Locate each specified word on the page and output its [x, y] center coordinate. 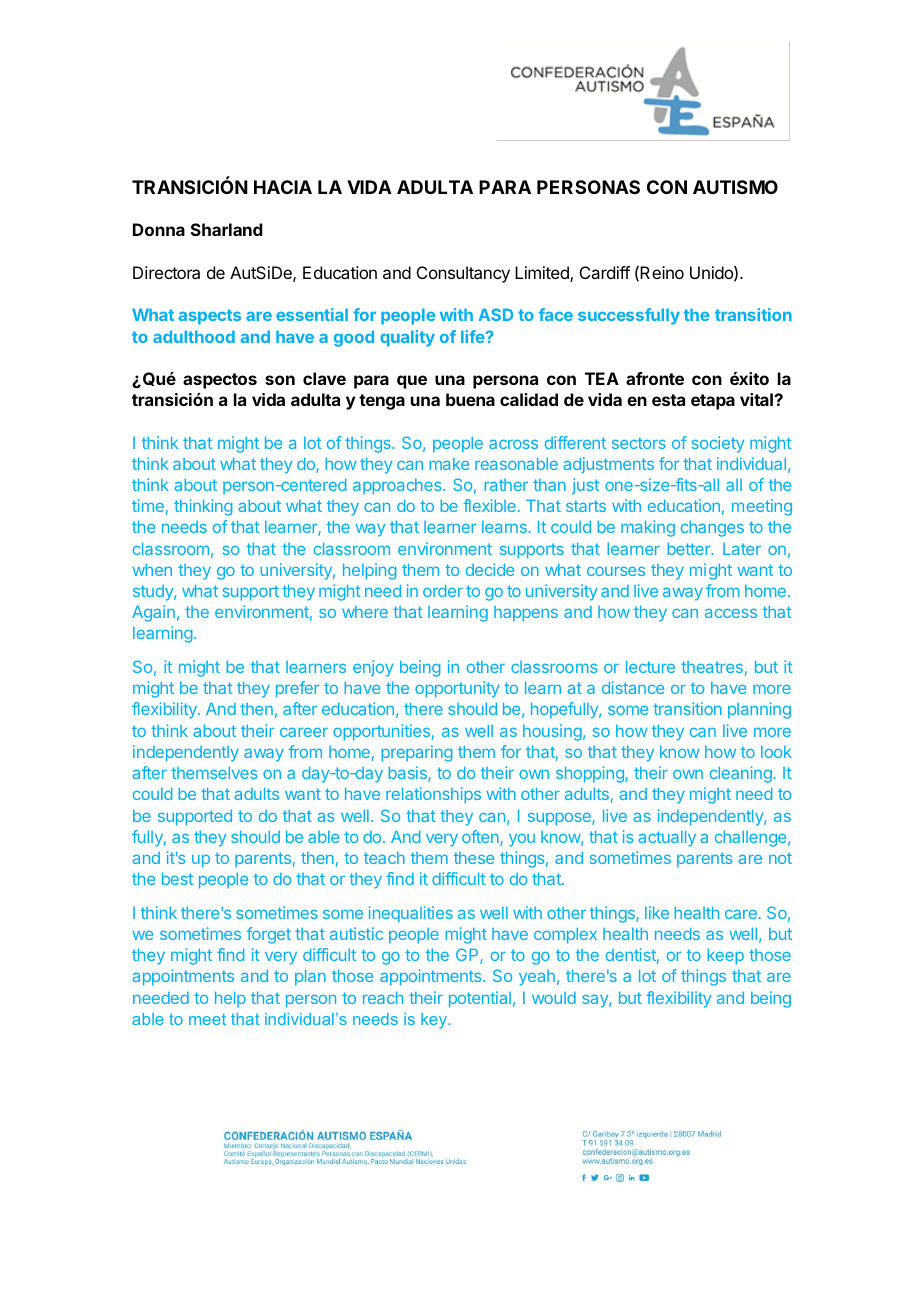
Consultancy [463, 274]
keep [725, 956]
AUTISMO [735, 187]
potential [480, 999]
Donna [159, 229]
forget [269, 935]
